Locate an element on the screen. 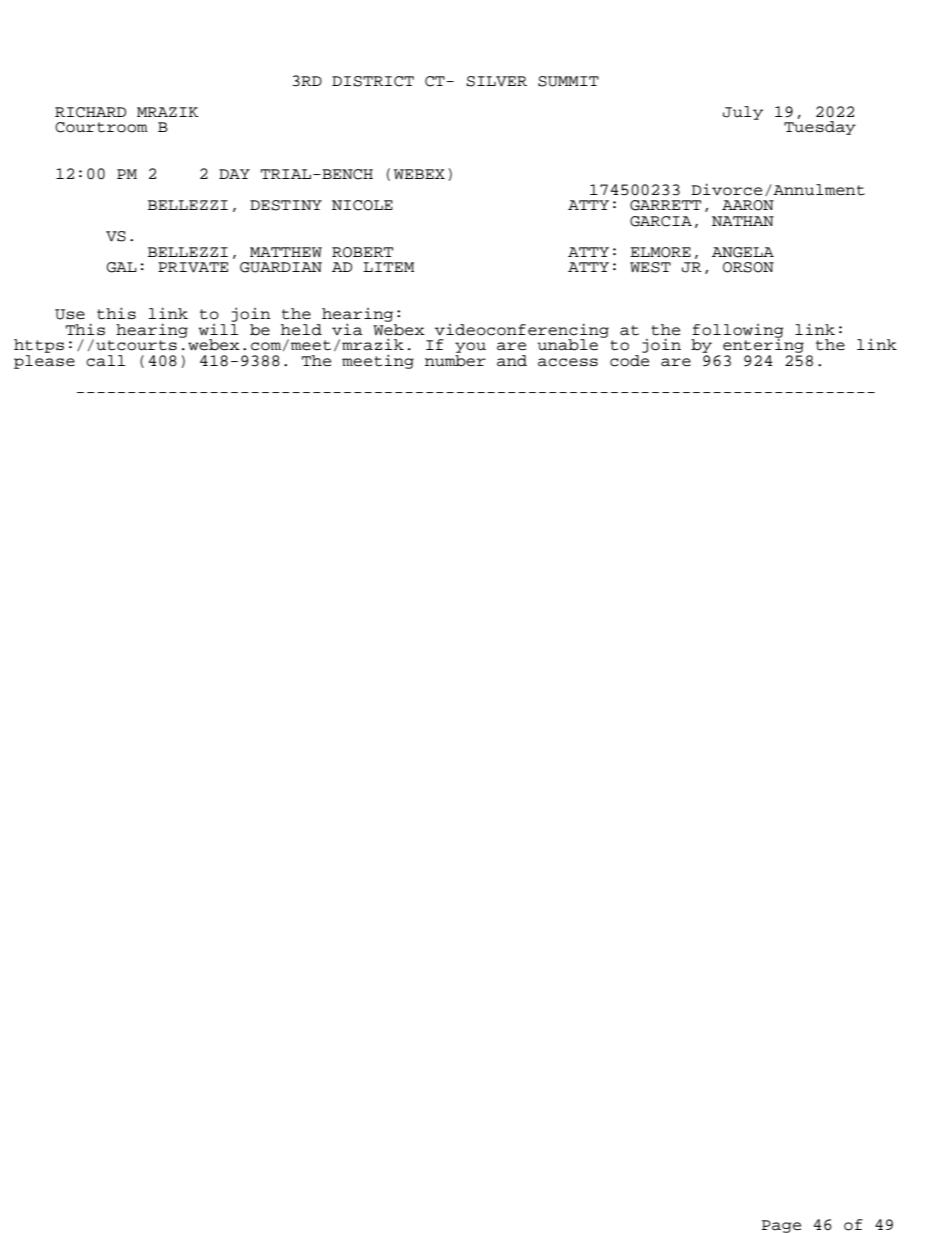 Image resolution: width=952 pixels, height=1233 pixels. code is located at coordinates (629, 361).
